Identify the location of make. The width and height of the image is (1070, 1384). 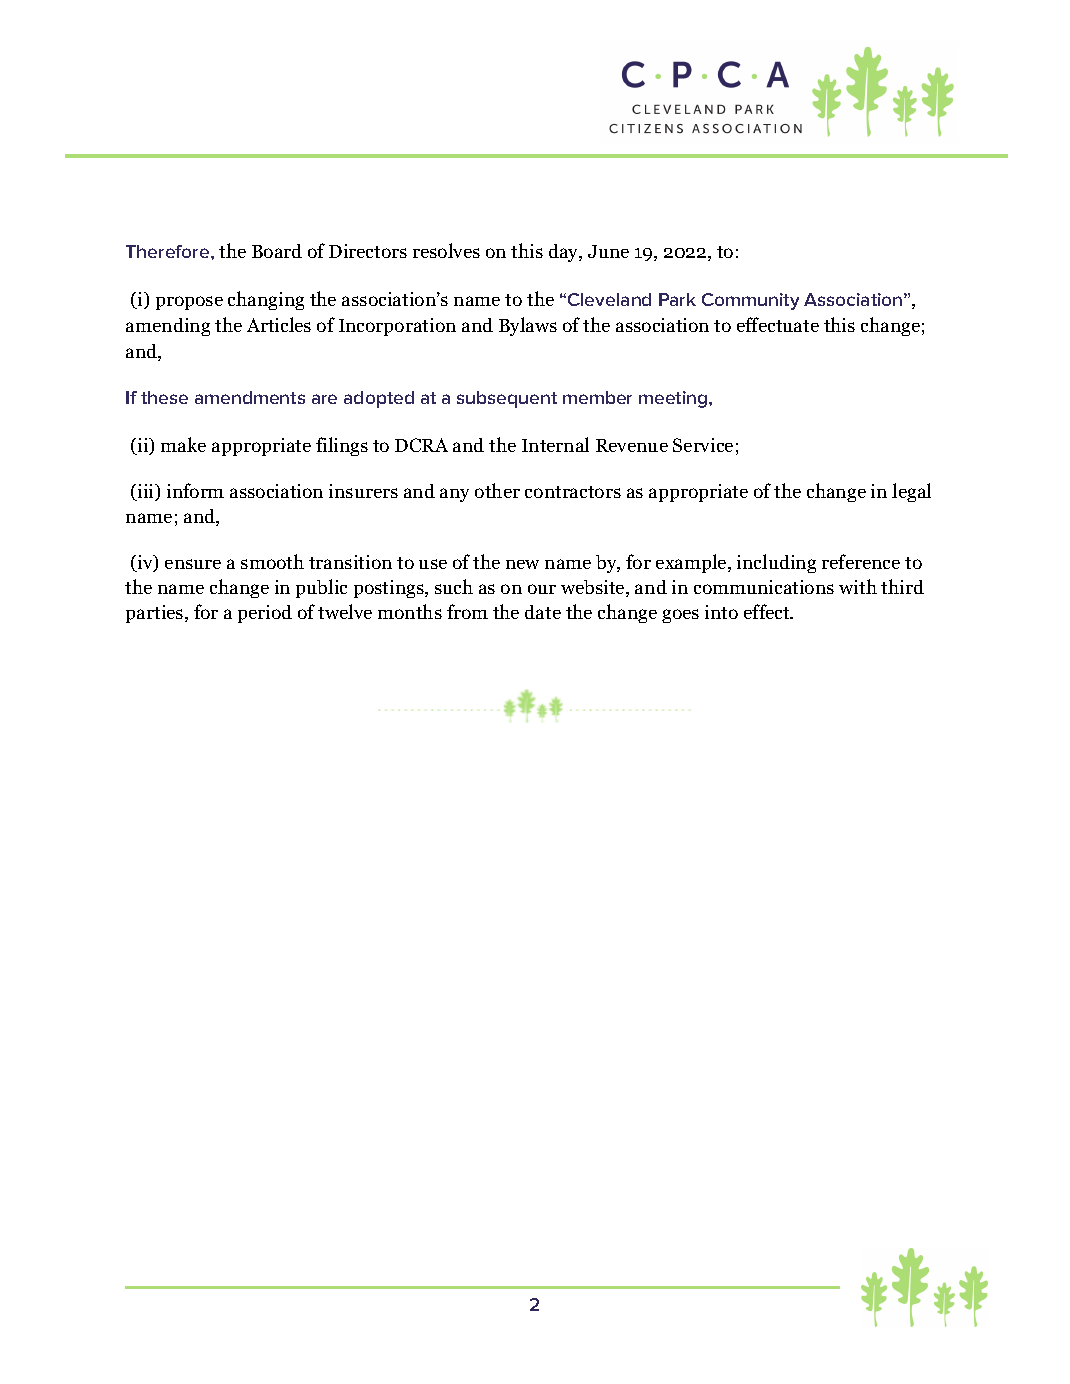
(183, 444).
